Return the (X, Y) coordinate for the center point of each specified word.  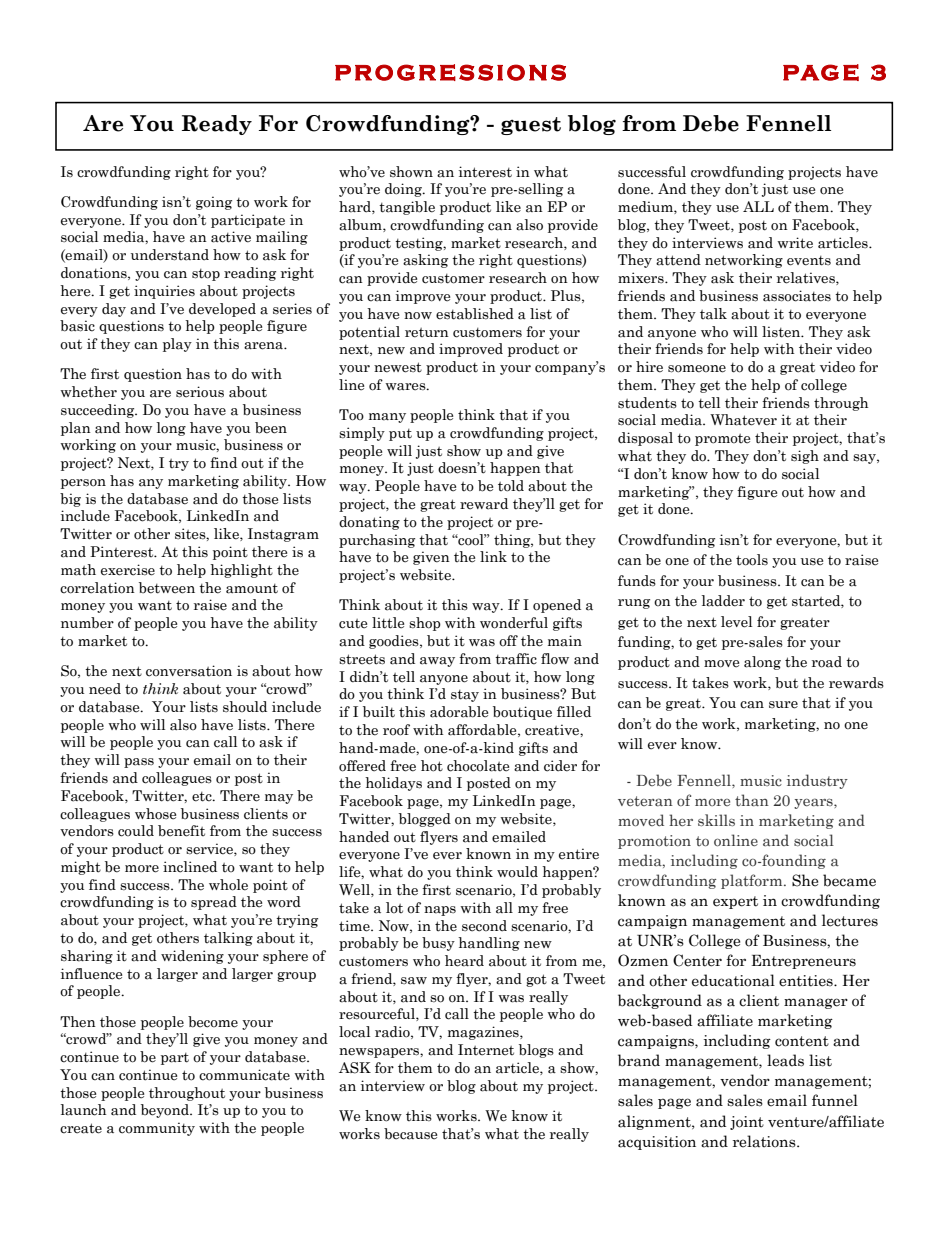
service (210, 849)
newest (398, 367)
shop (425, 624)
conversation (189, 671)
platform (753, 881)
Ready (217, 125)
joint (747, 1123)
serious (200, 392)
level (736, 622)
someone (697, 369)
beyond (166, 1111)
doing (404, 190)
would (517, 872)
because (410, 1134)
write (795, 243)
